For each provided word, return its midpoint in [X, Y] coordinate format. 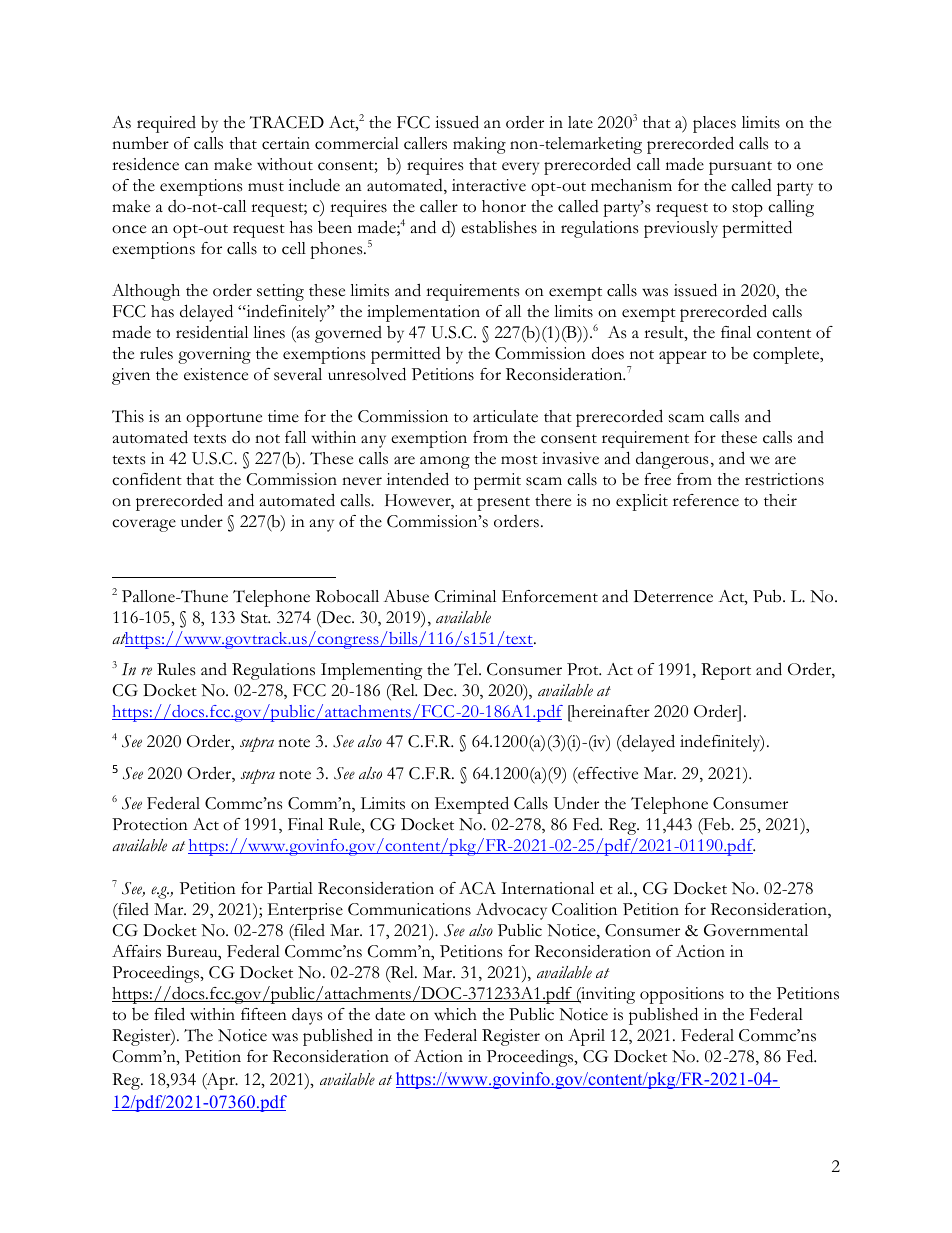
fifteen [264, 1014]
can [197, 166]
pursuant [740, 168]
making [479, 145]
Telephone [271, 598]
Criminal [465, 596]
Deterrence [673, 596]
